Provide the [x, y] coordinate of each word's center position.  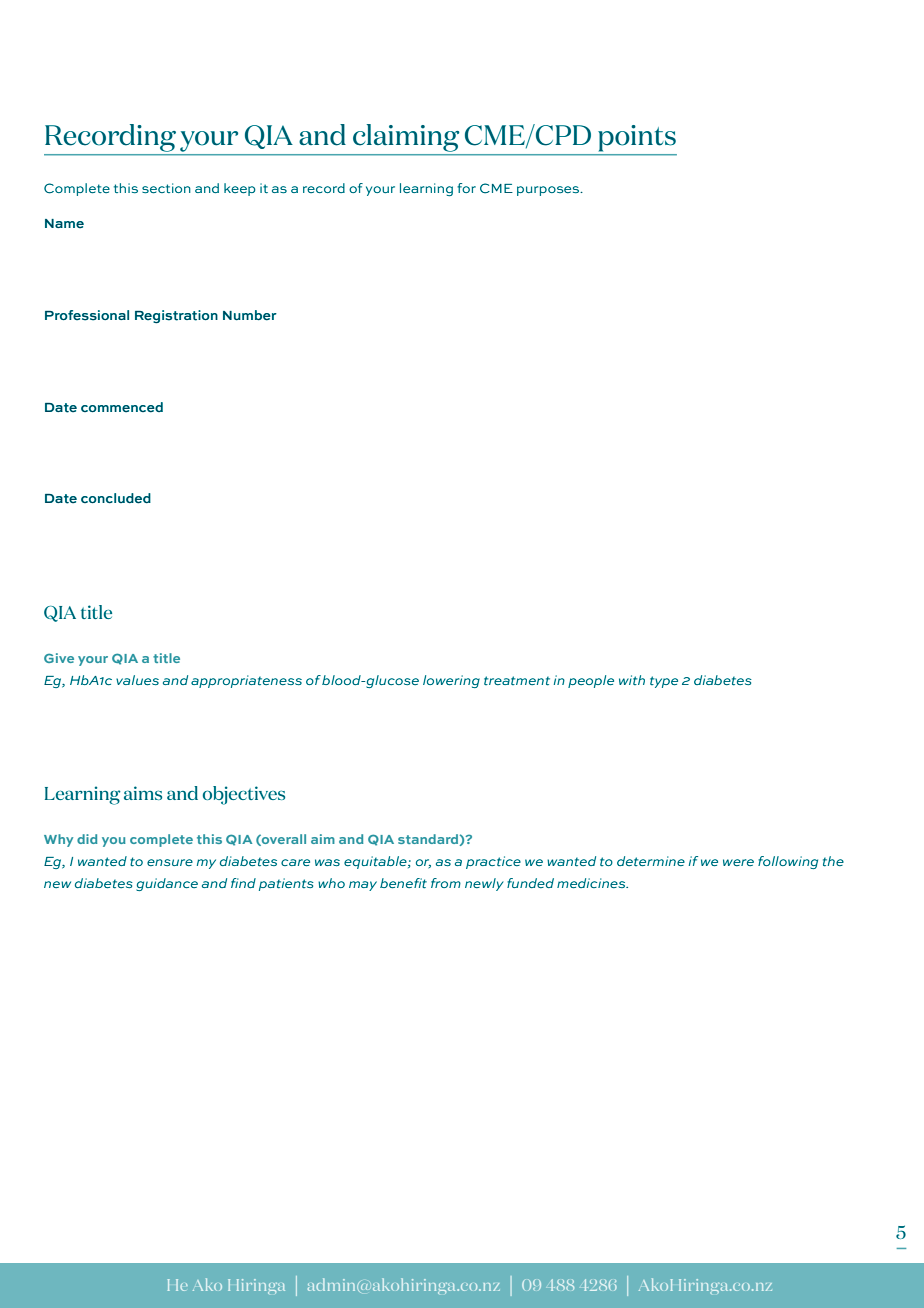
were [738, 862]
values [137, 680]
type [664, 682]
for [466, 188]
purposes [549, 191]
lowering [451, 681]
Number [250, 315]
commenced [122, 407]
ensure [170, 862]
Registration [176, 316]
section [166, 188]
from [446, 883]
